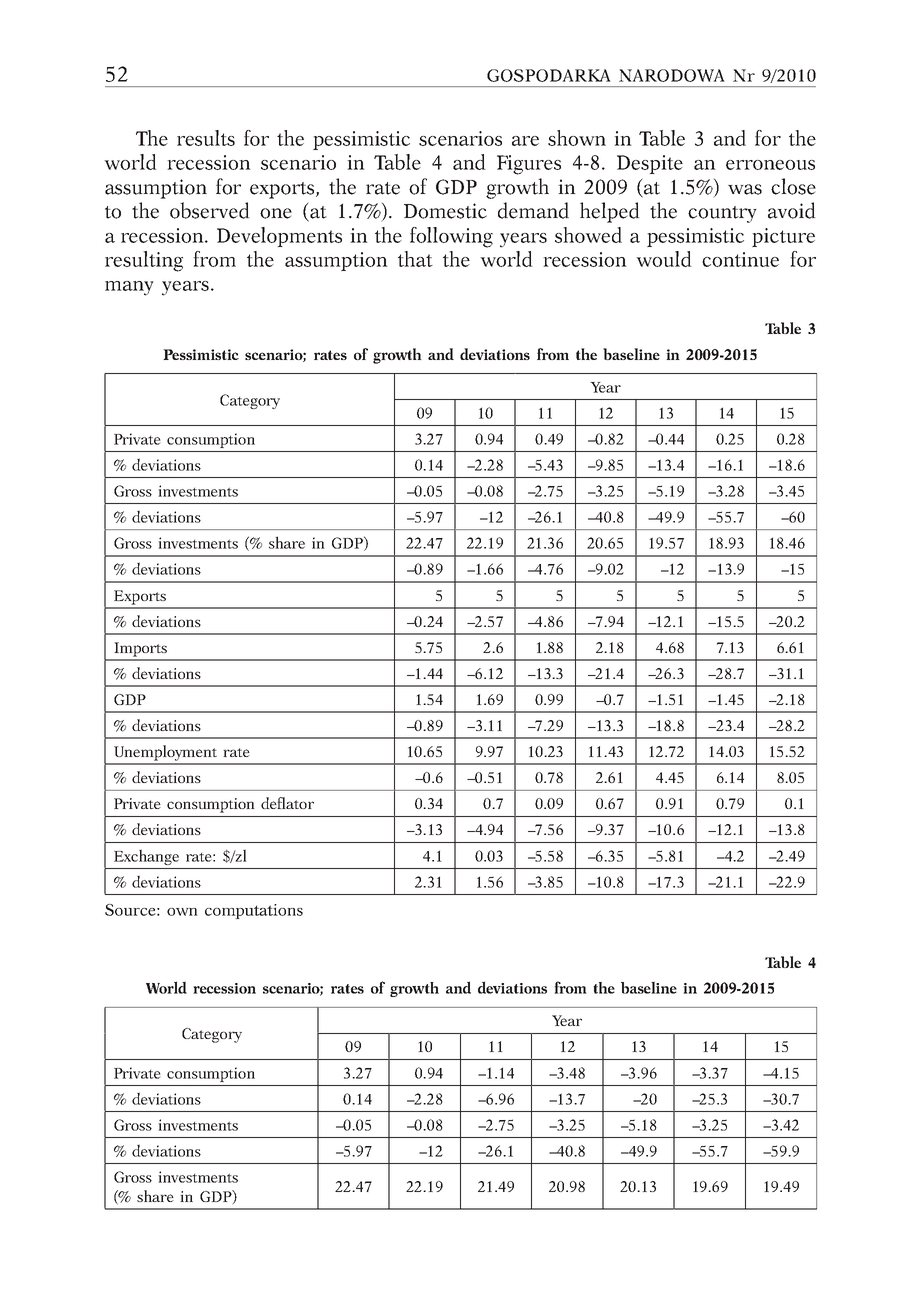 The height and width of the page is (1316, 921). What do you see at coordinates (287, 803) in the page?
I see `deflator` at bounding box center [287, 803].
